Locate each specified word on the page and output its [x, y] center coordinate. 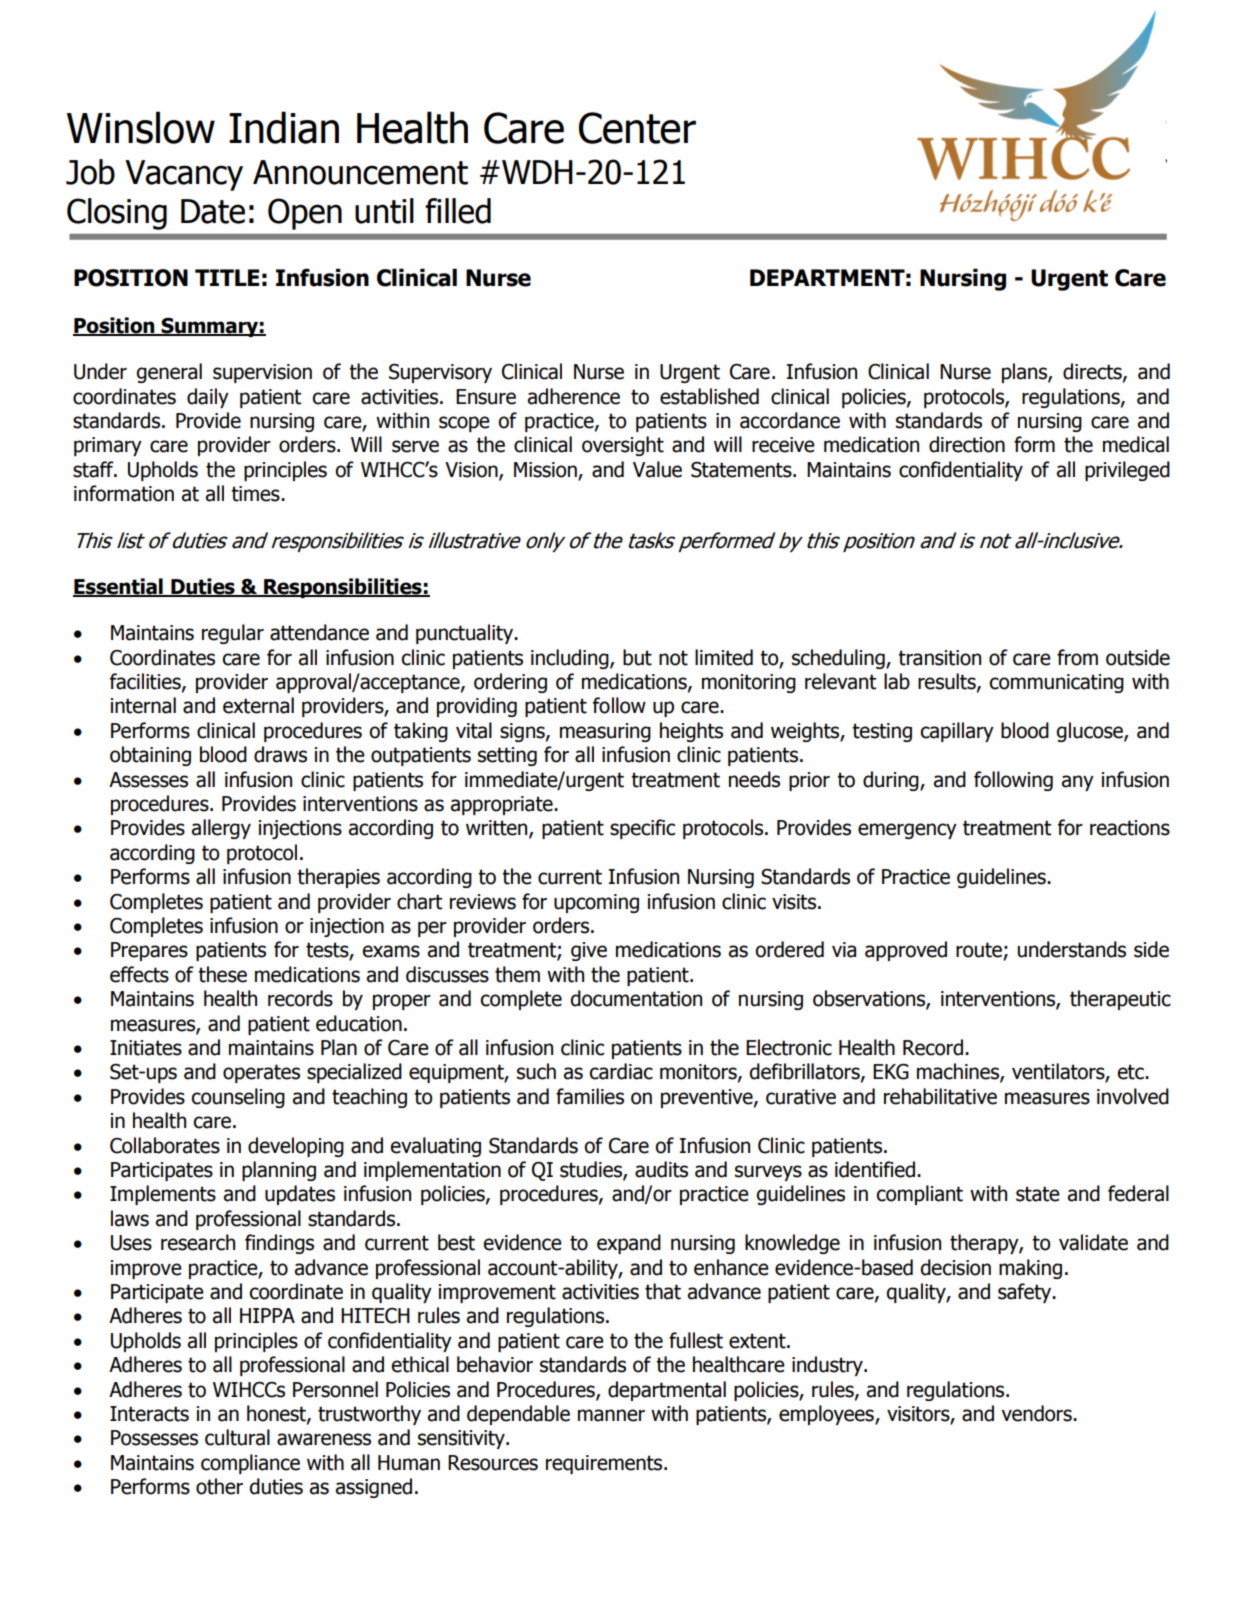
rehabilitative [940, 1096]
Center [637, 128]
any [1078, 783]
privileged [1127, 471]
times [256, 494]
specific [642, 829]
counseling [238, 1098]
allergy [221, 829]
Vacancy [184, 175]
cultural [237, 1437]
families [590, 1096]
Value [657, 469]
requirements [605, 1464]
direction [967, 444]
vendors [1038, 1413]
